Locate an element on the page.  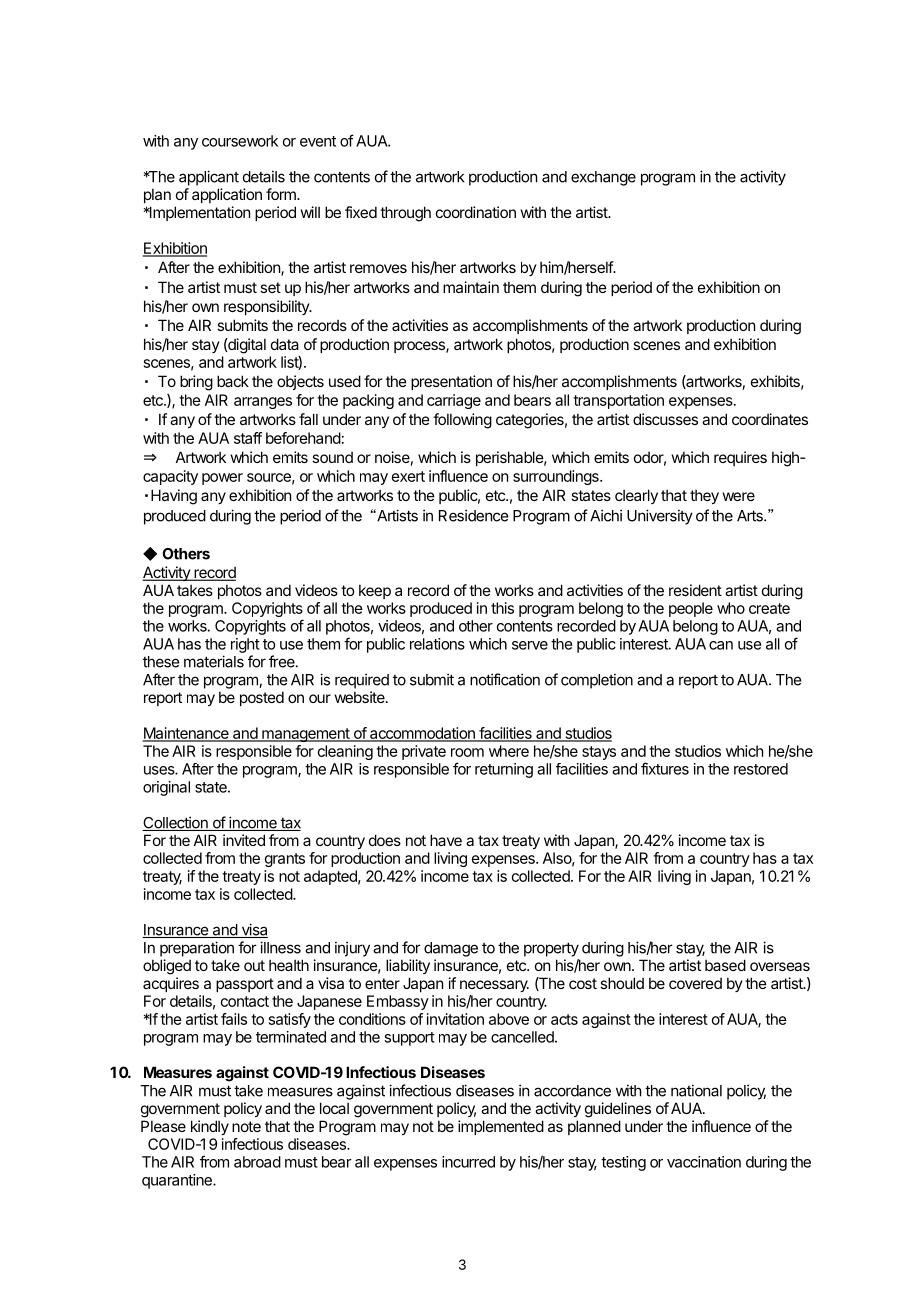
following is located at coordinates (462, 421).
